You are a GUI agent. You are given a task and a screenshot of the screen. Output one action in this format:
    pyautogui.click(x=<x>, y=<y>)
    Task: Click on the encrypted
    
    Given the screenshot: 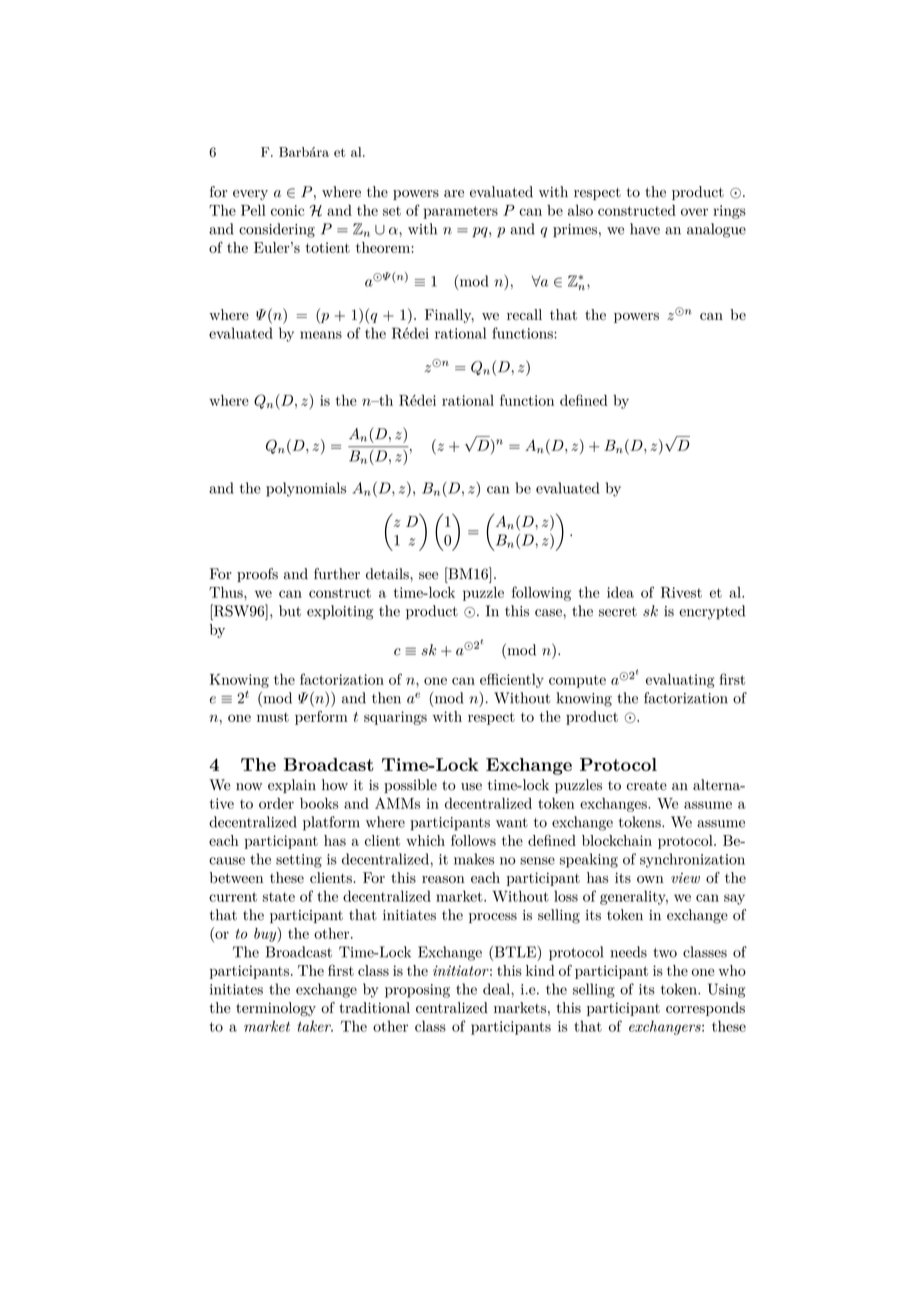 What is the action you would take?
    pyautogui.click(x=712, y=612)
